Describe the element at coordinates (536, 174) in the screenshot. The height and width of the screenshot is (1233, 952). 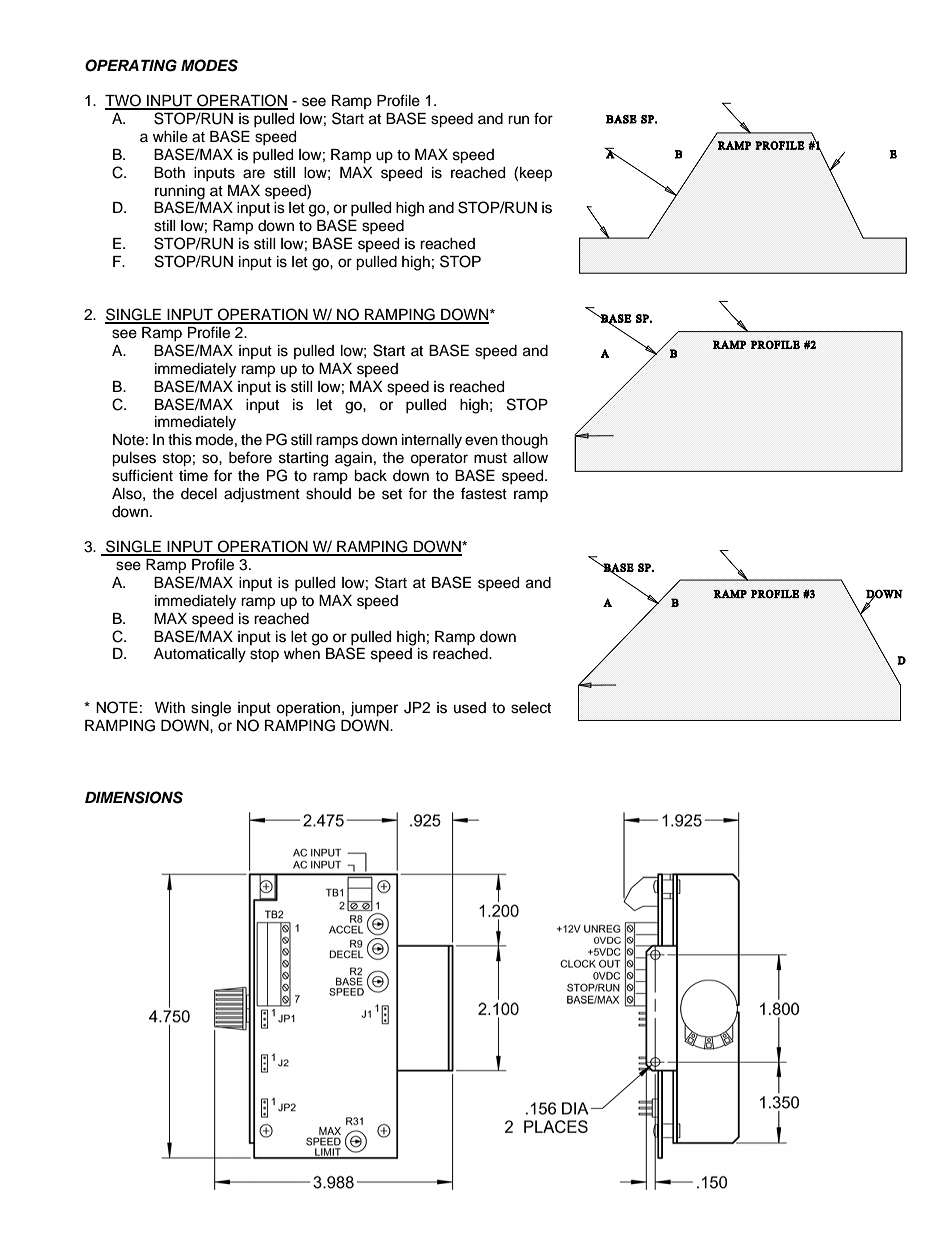
I see `keep` at that location.
